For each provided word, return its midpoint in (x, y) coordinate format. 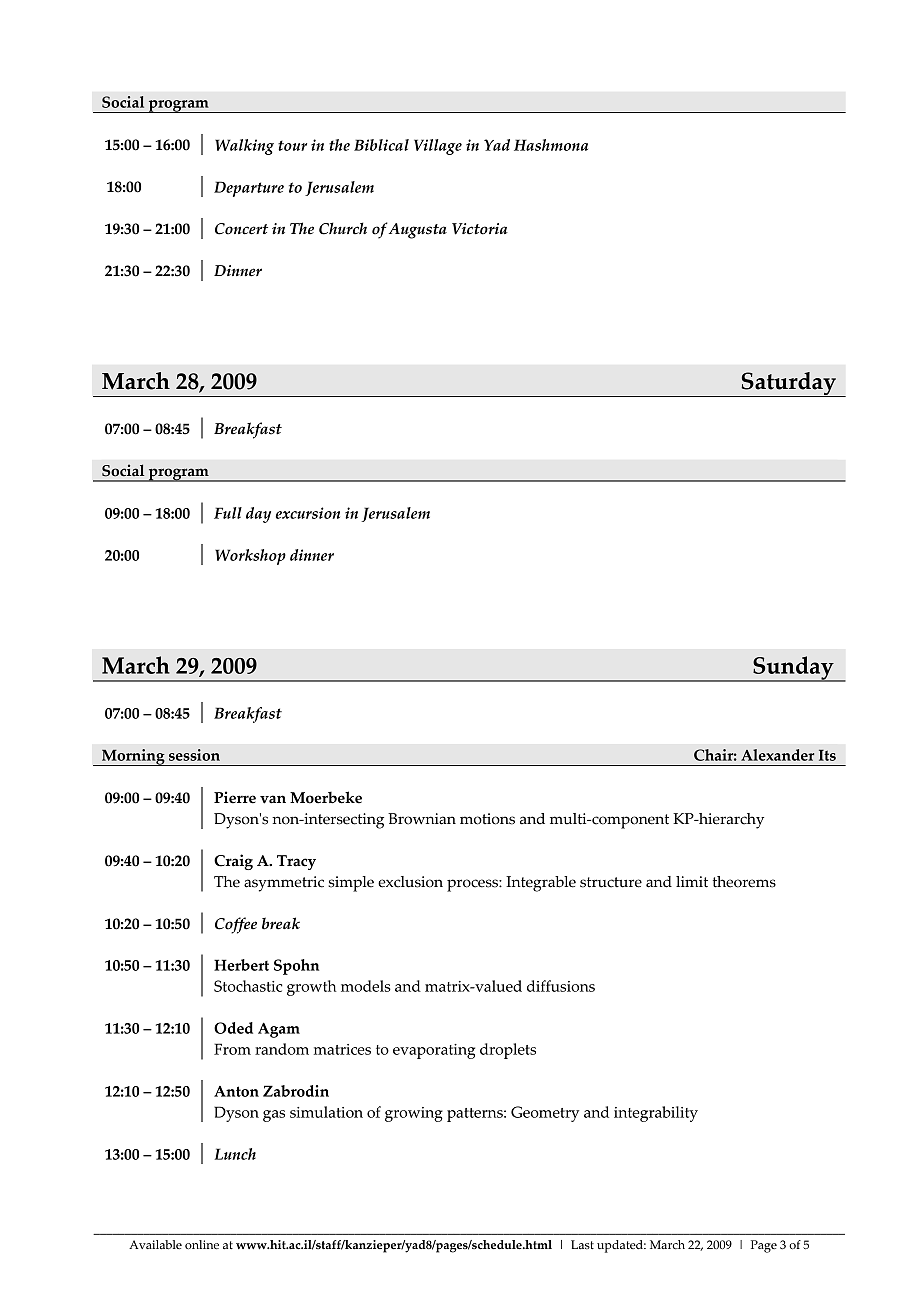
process (473, 885)
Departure (249, 189)
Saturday (788, 384)
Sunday (793, 669)
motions (487, 819)
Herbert (241, 965)
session (194, 755)
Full (228, 513)
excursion (308, 513)
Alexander (777, 755)
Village (438, 147)
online (202, 1244)
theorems (744, 882)
